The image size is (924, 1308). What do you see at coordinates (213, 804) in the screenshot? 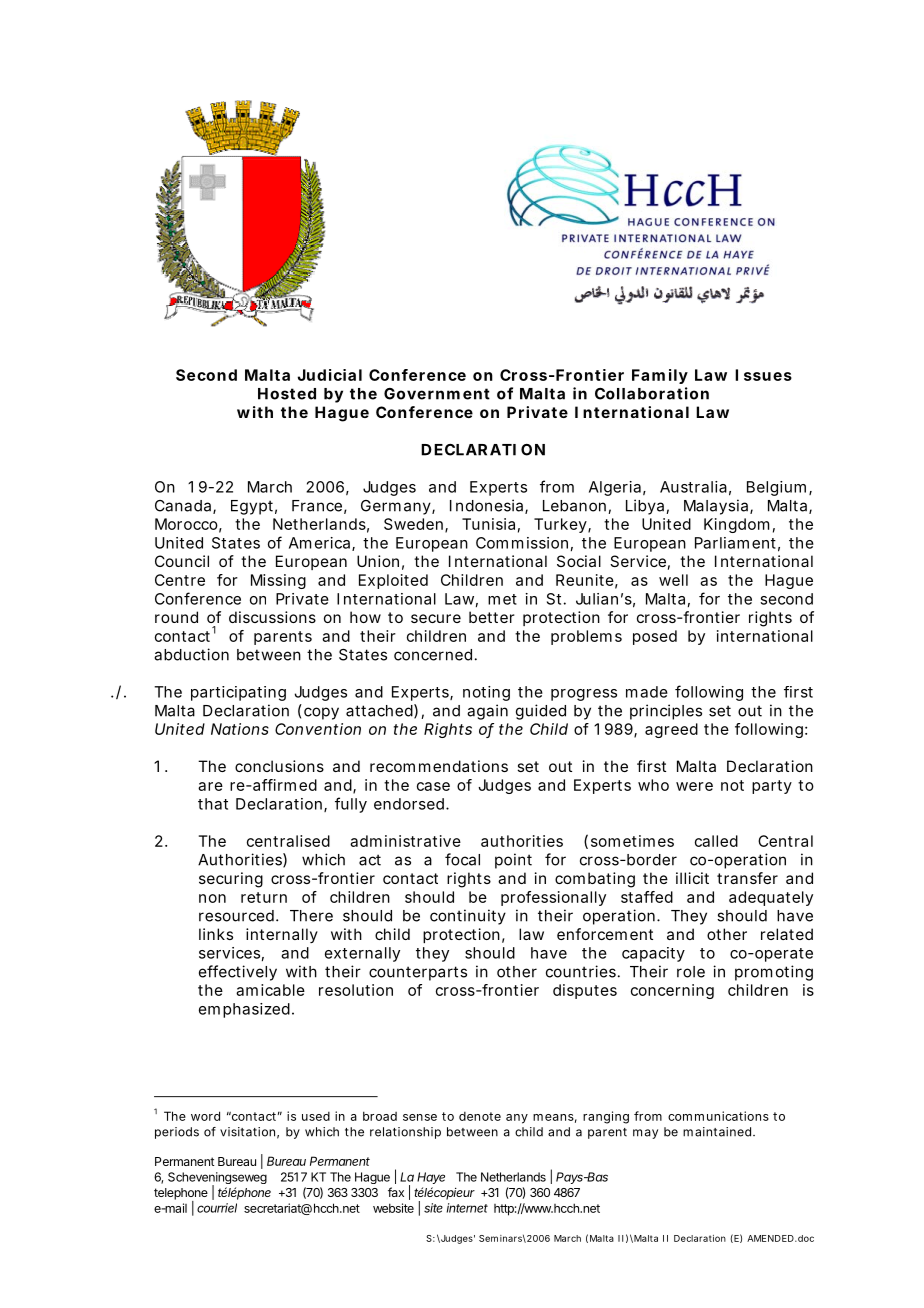
I see `that` at bounding box center [213, 804].
